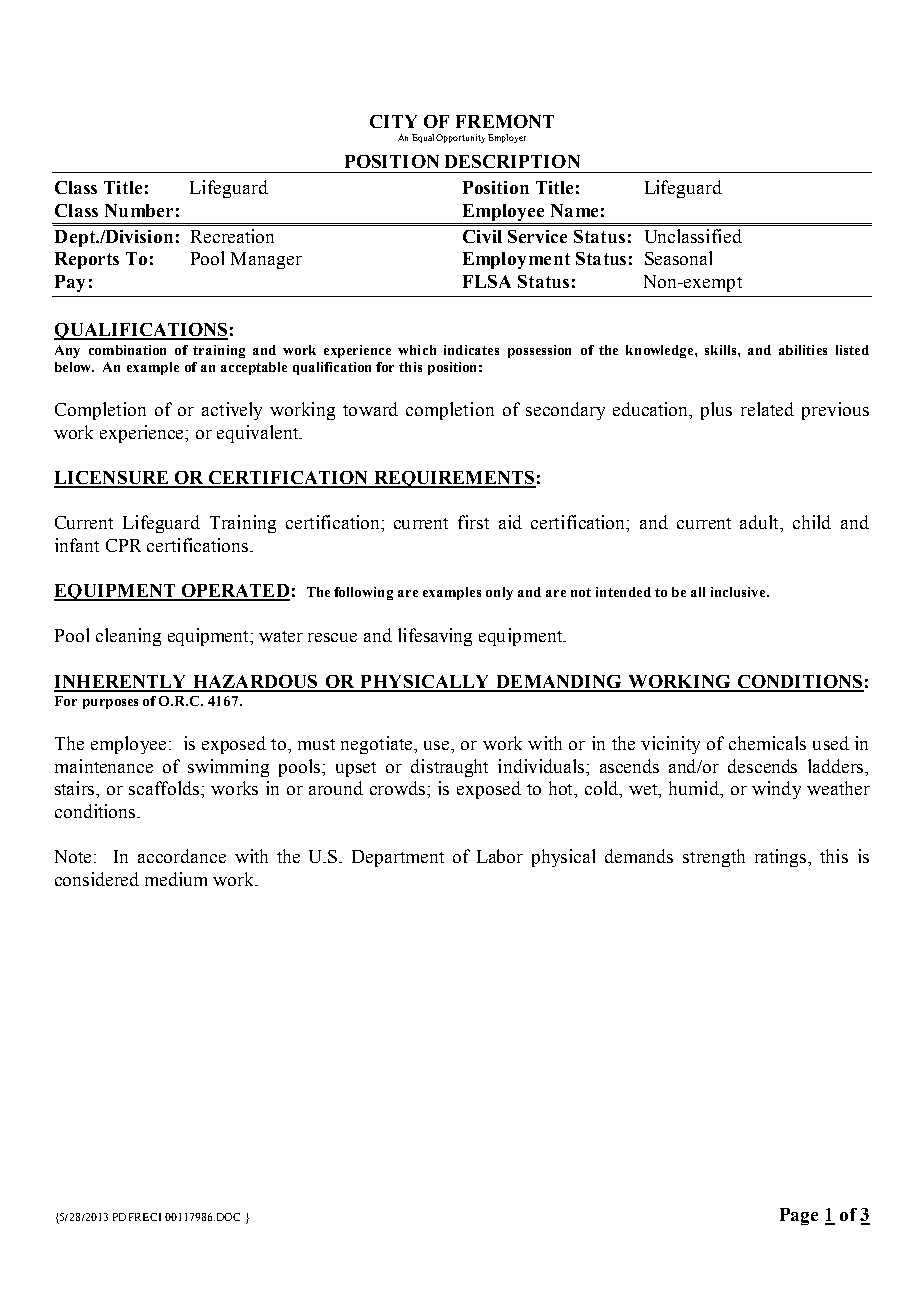 The image size is (924, 1308). What do you see at coordinates (139, 210) in the screenshot?
I see `Number` at bounding box center [139, 210].
